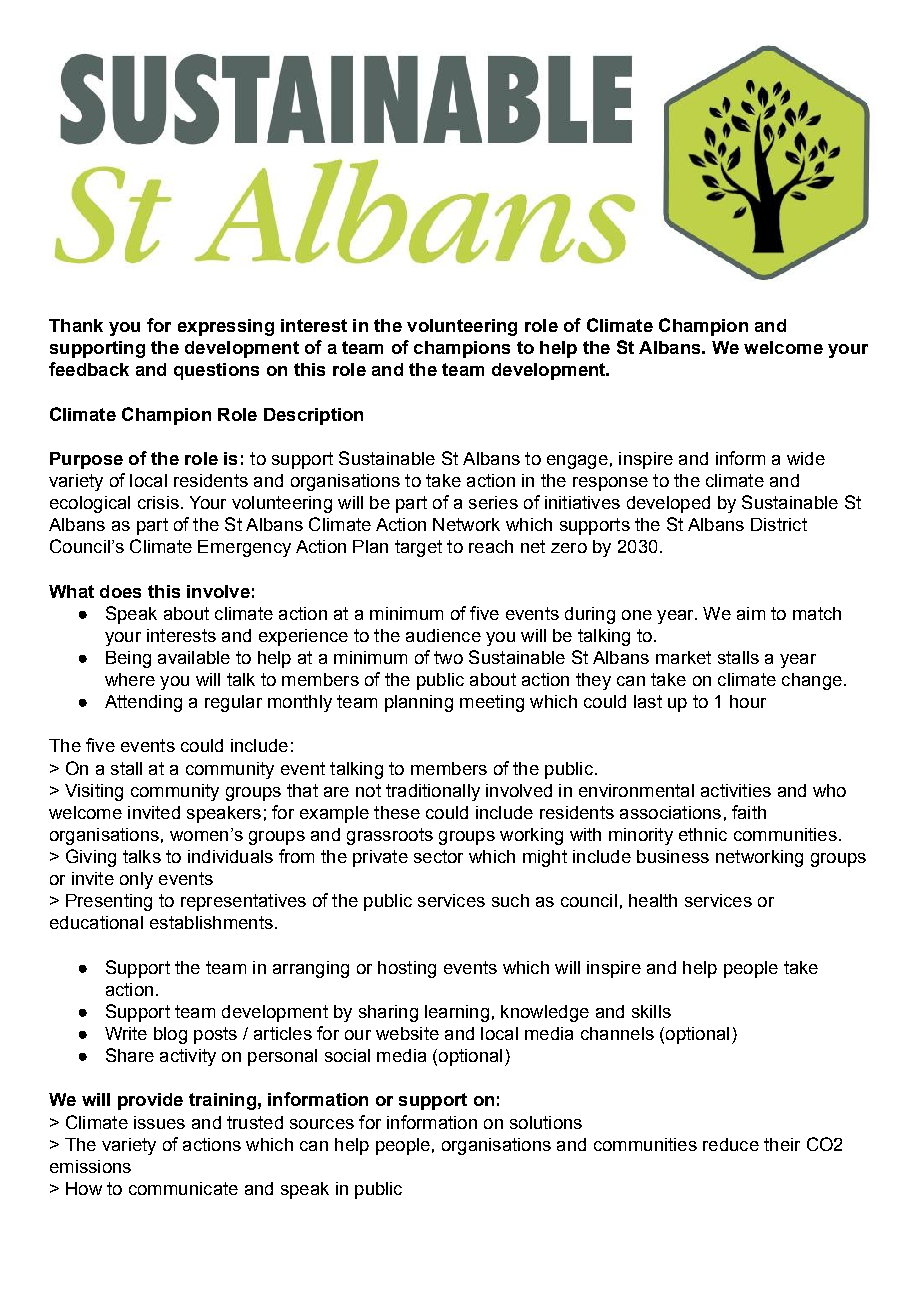 The image size is (924, 1307). I want to click on activities, so click(736, 790).
